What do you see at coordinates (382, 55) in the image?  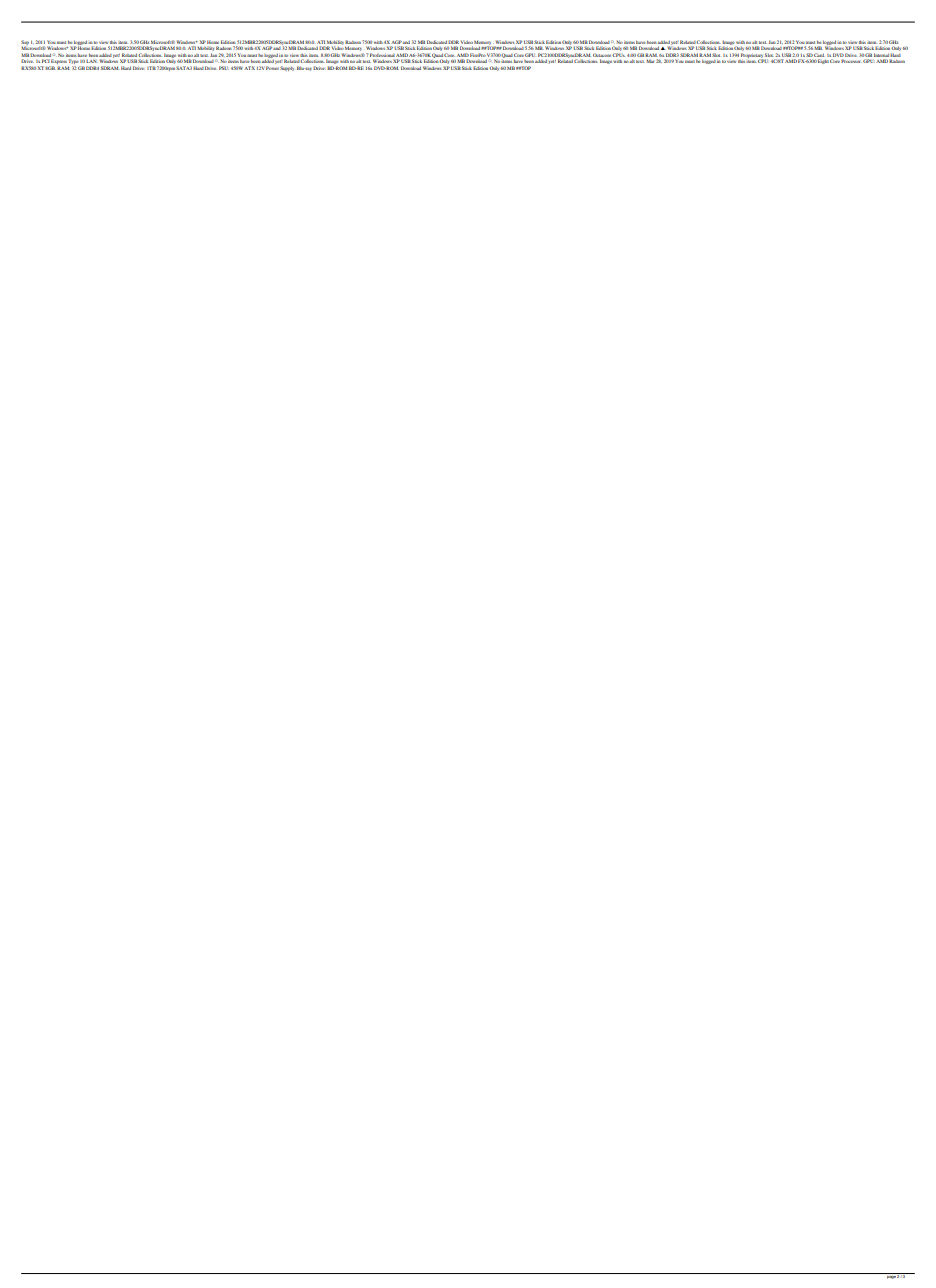 I see `Professional` at bounding box center [382, 55].
